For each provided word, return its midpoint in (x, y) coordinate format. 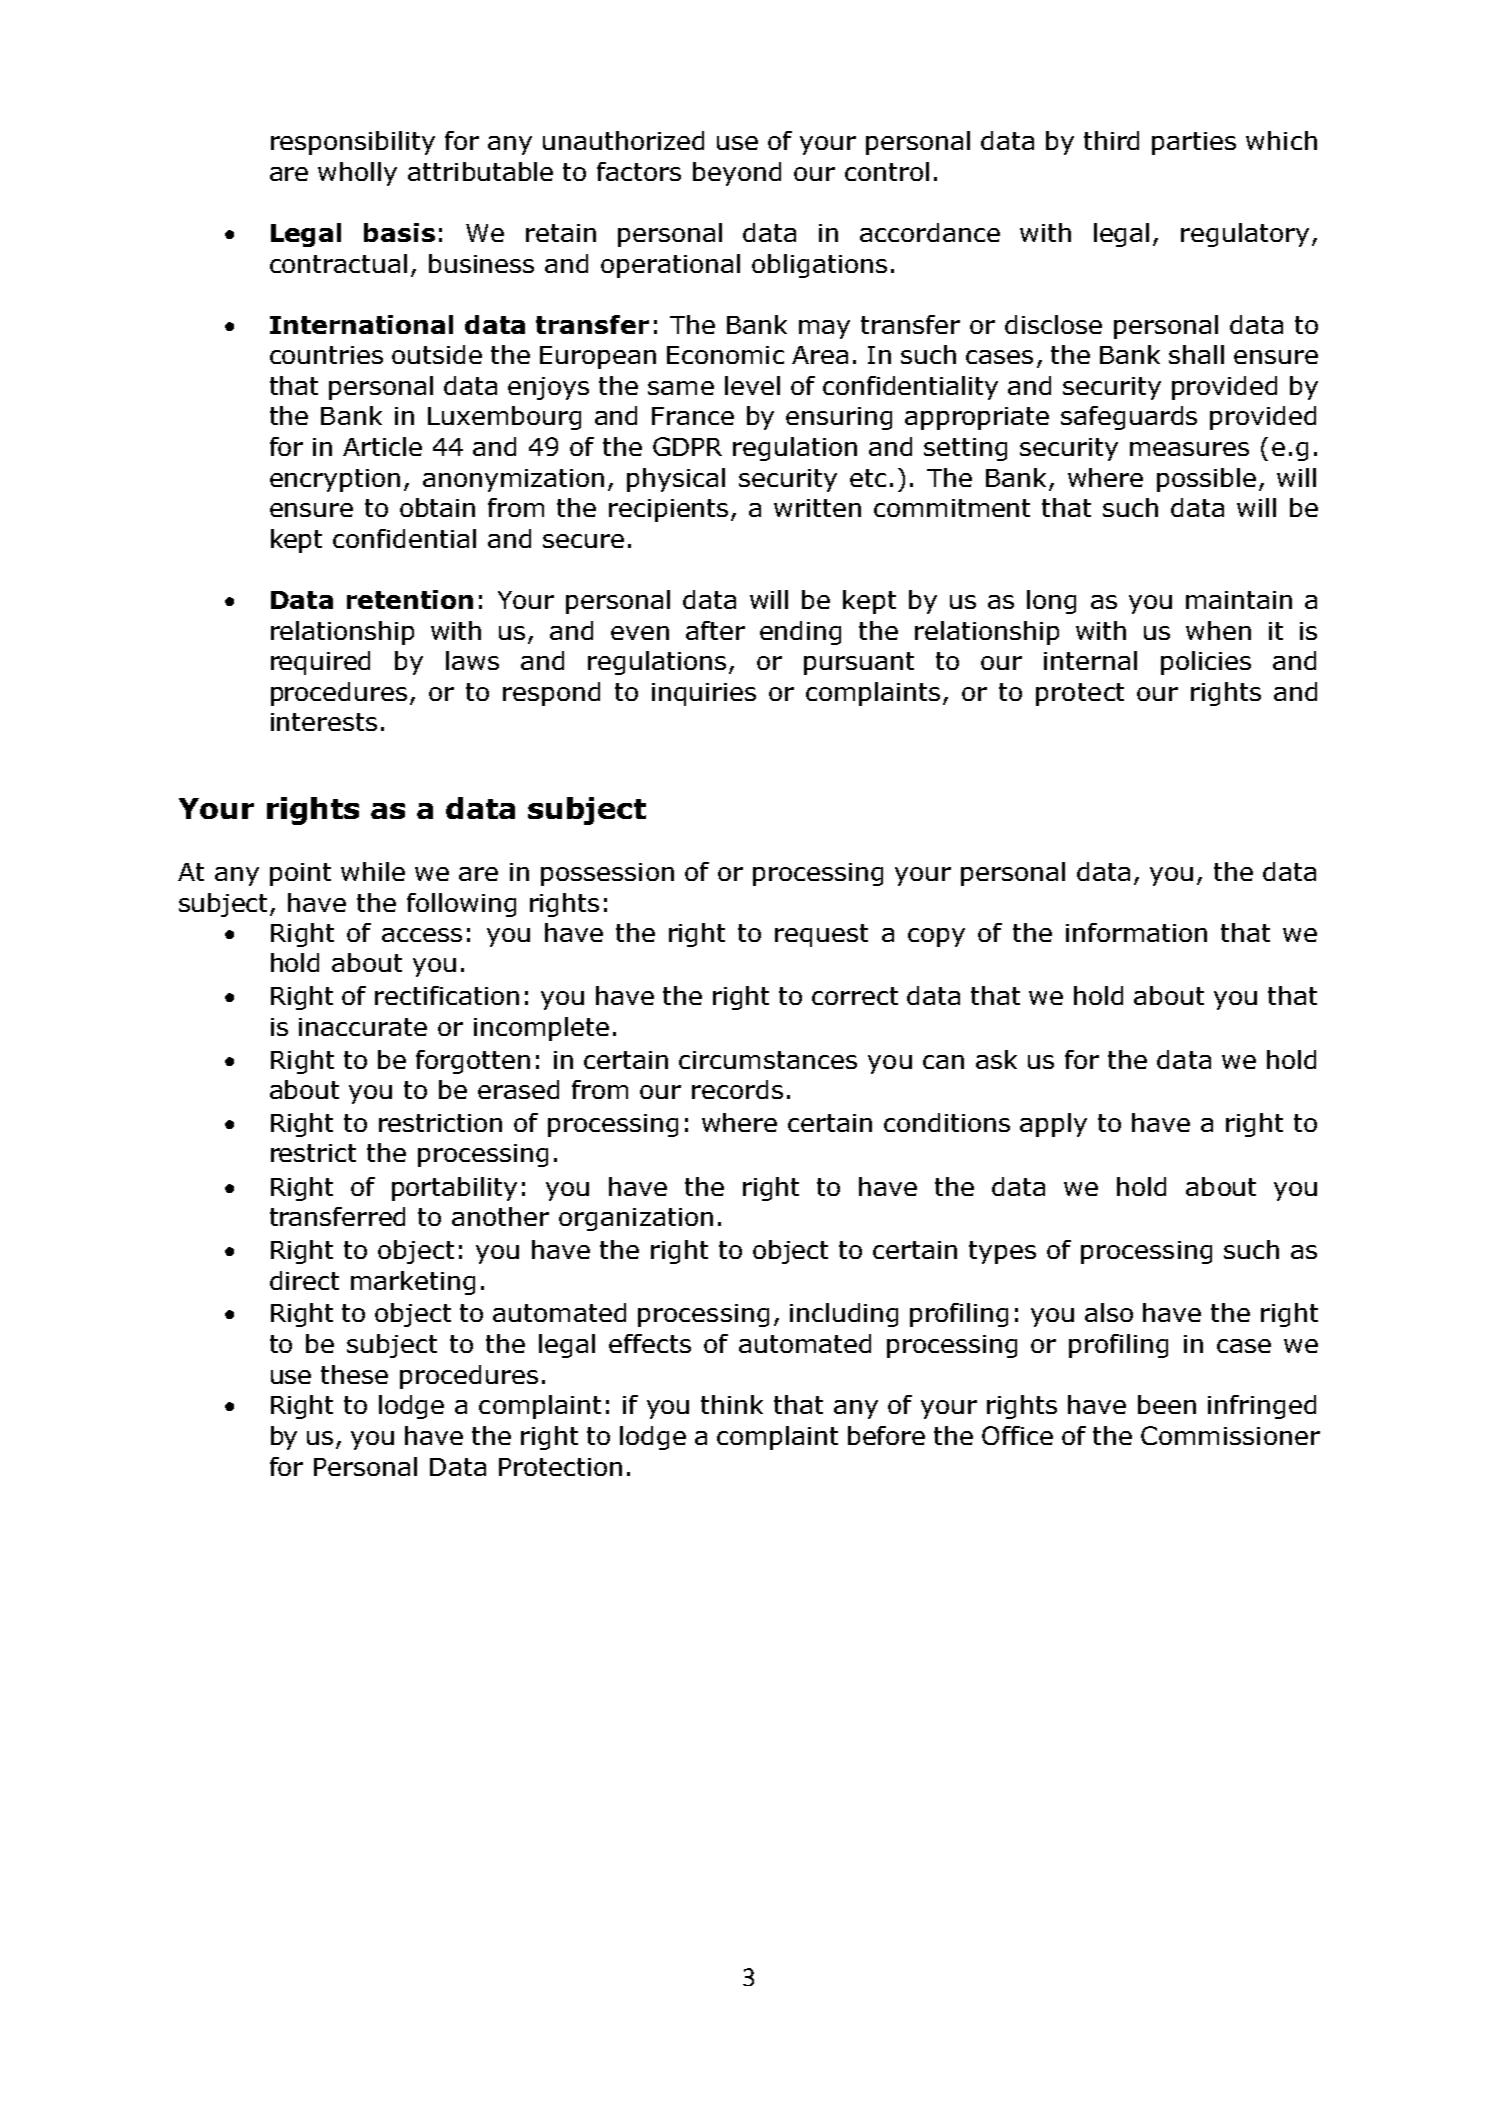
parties (1194, 143)
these (354, 1374)
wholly (357, 174)
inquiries (704, 694)
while (373, 871)
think (732, 1404)
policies (1206, 663)
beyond (737, 174)
